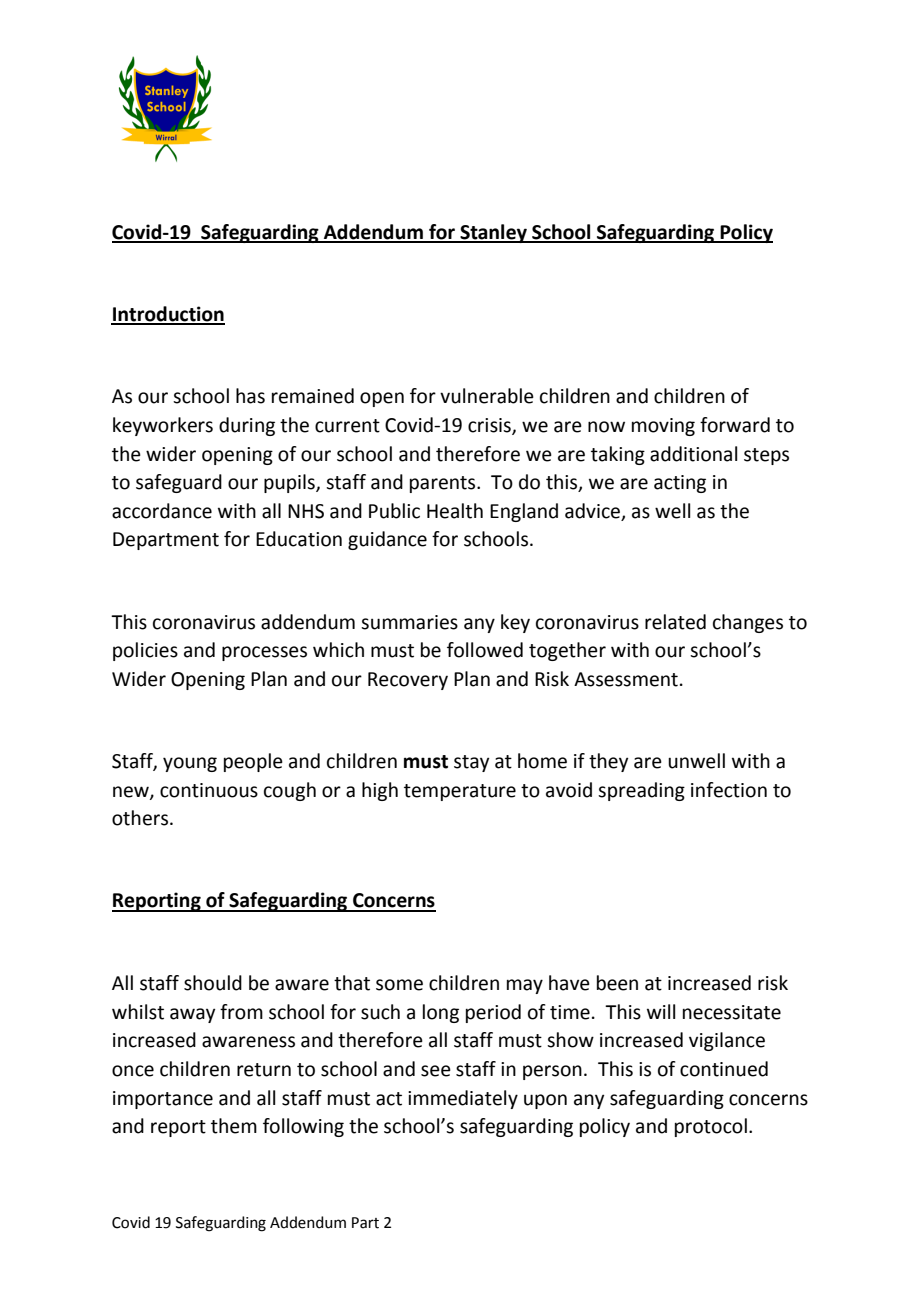  Describe the element at coordinates (408, 681) in the screenshot. I see `Recovery` at that location.
